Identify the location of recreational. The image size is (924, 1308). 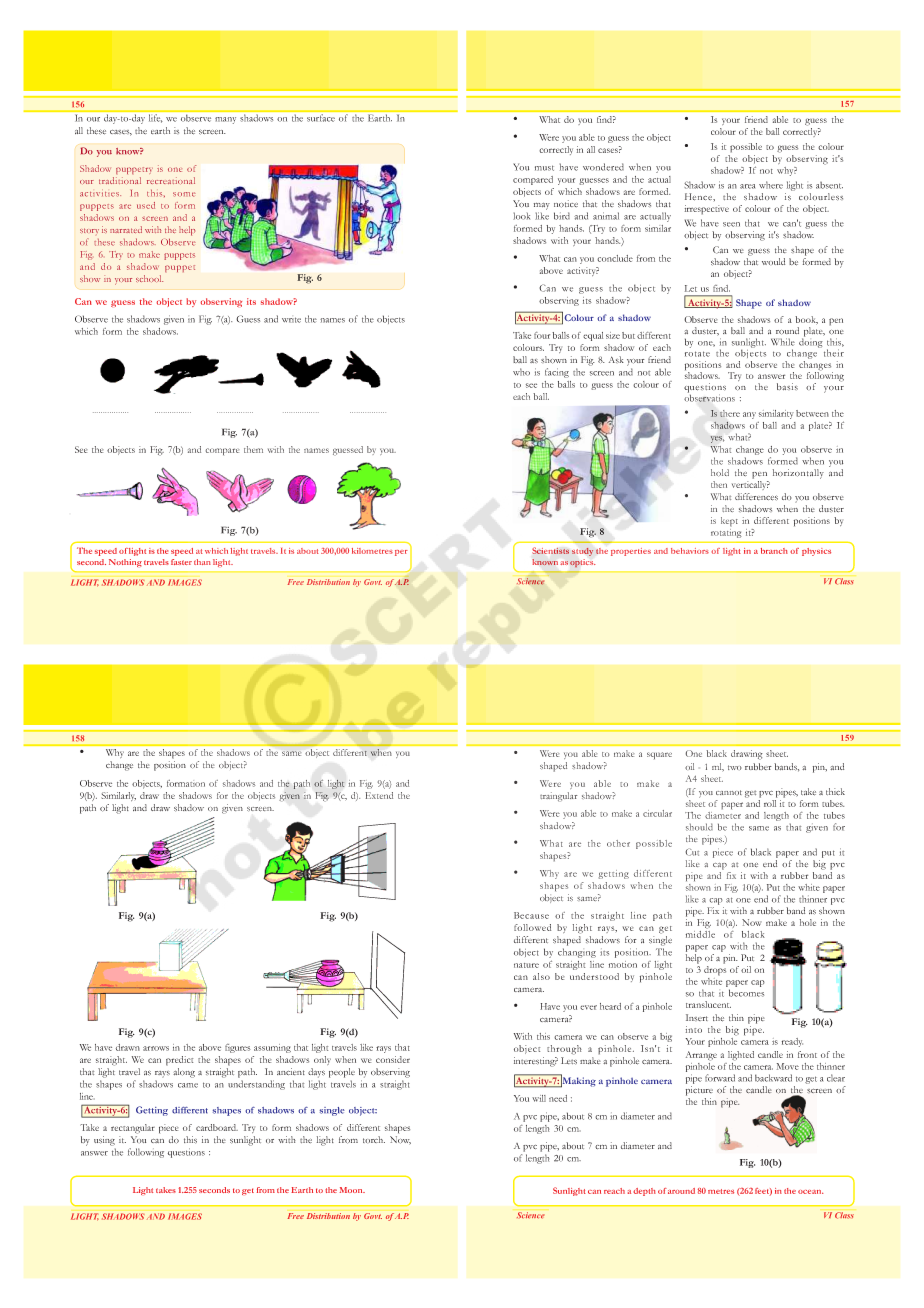
(171, 180).
